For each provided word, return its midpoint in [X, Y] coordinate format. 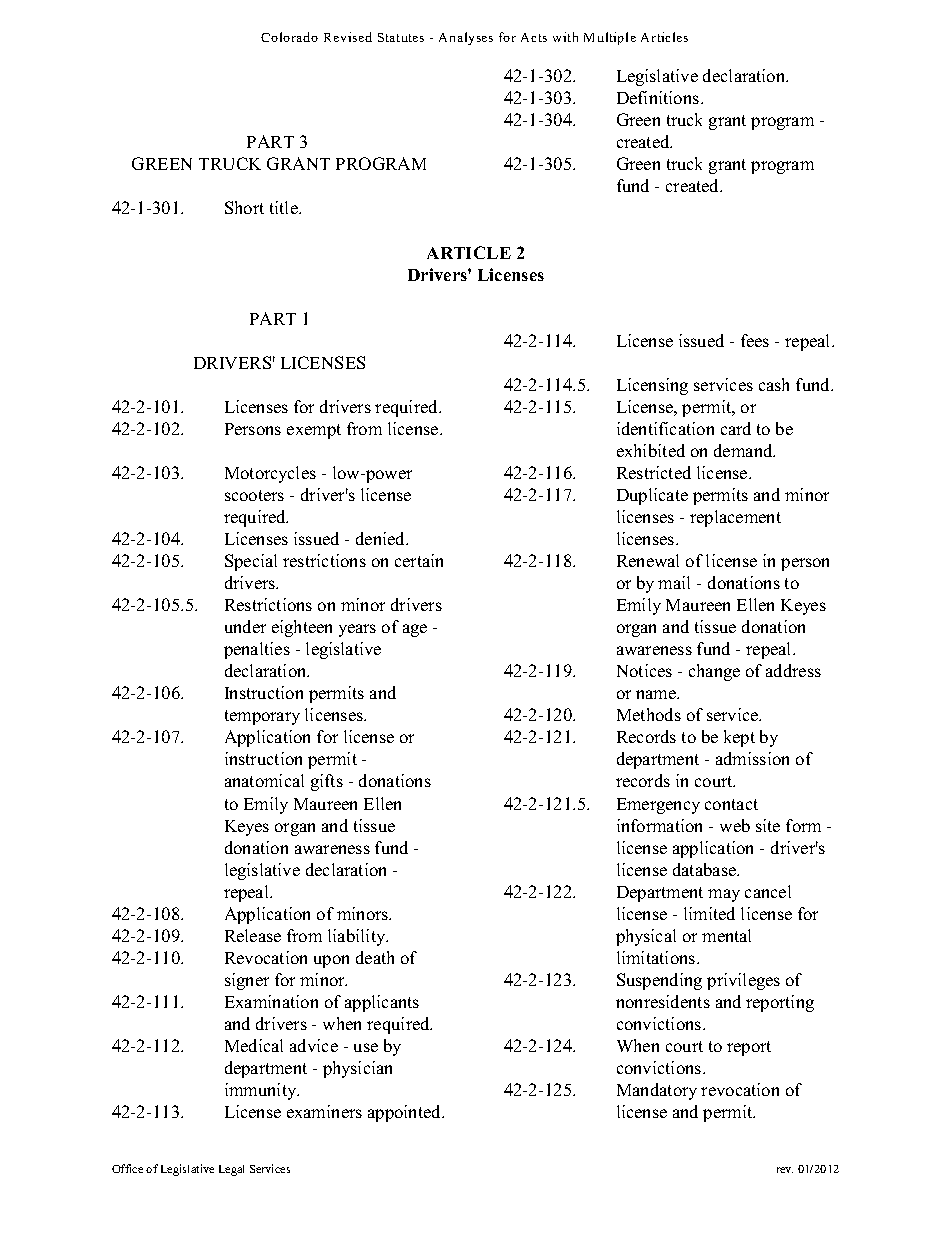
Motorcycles [270, 474]
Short [244, 207]
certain [419, 560]
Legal [231, 1170]
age [415, 630]
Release [253, 935]
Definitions [659, 97]
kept [739, 738]
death [375, 957]
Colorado [289, 37]
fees [755, 340]
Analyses [466, 38]
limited [709, 913]
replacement [735, 518]
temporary [262, 717]
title [285, 207]
